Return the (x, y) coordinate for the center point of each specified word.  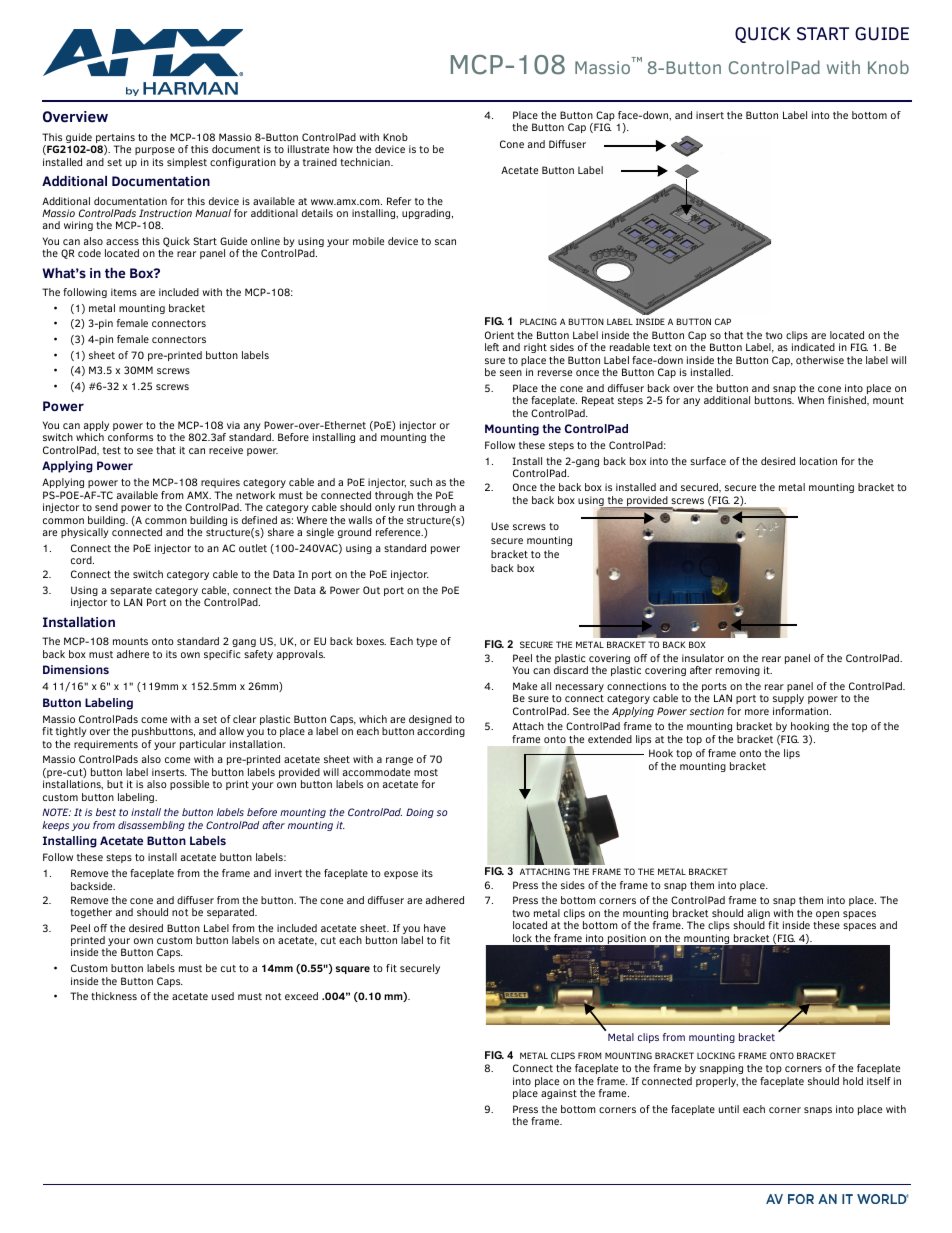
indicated (813, 347)
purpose (155, 151)
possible (189, 785)
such (421, 482)
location (818, 461)
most (426, 772)
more (757, 712)
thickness (114, 996)
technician (366, 162)
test (112, 450)
